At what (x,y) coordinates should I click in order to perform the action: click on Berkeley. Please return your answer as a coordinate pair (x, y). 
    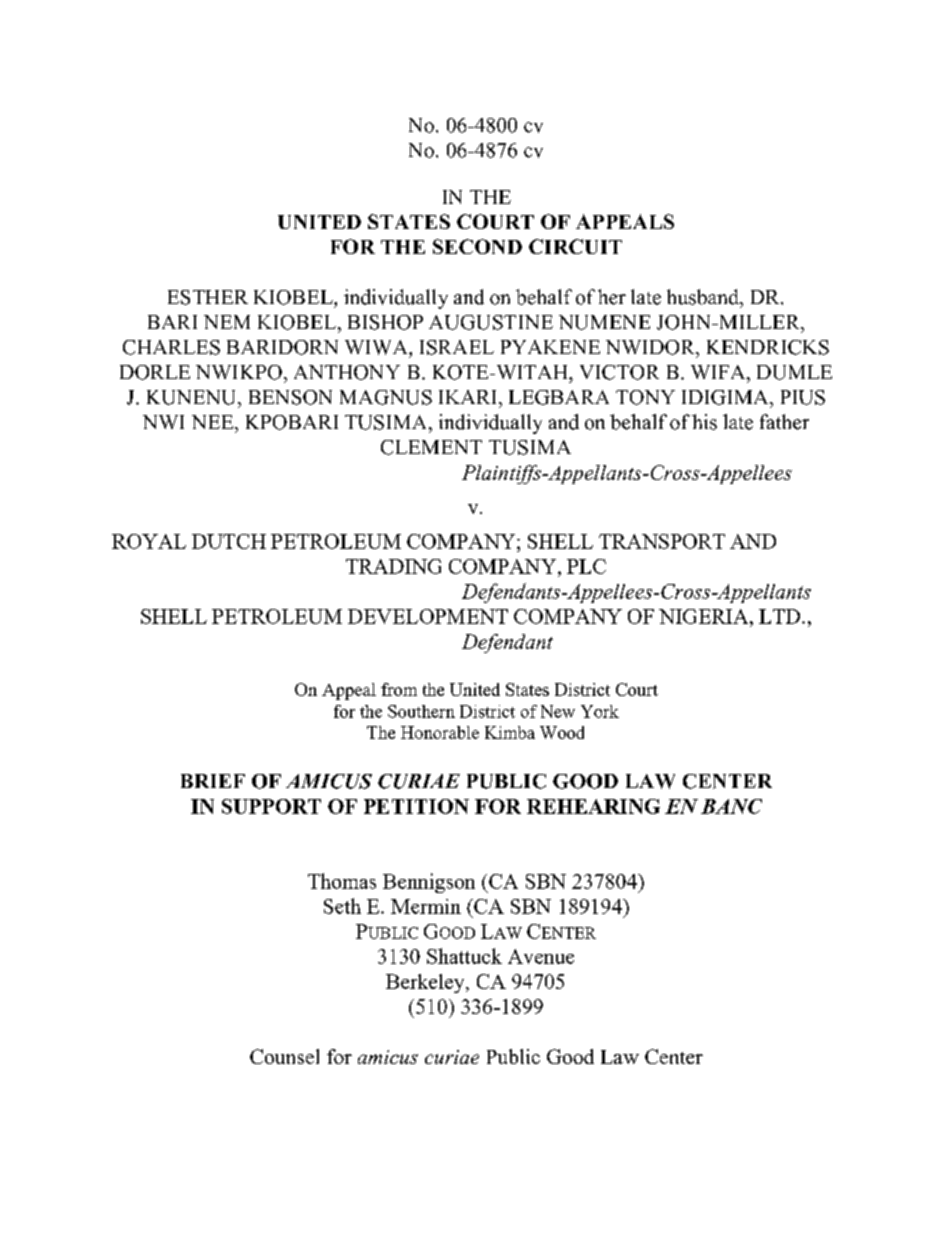
    Looking at the image, I should click on (426, 983).
